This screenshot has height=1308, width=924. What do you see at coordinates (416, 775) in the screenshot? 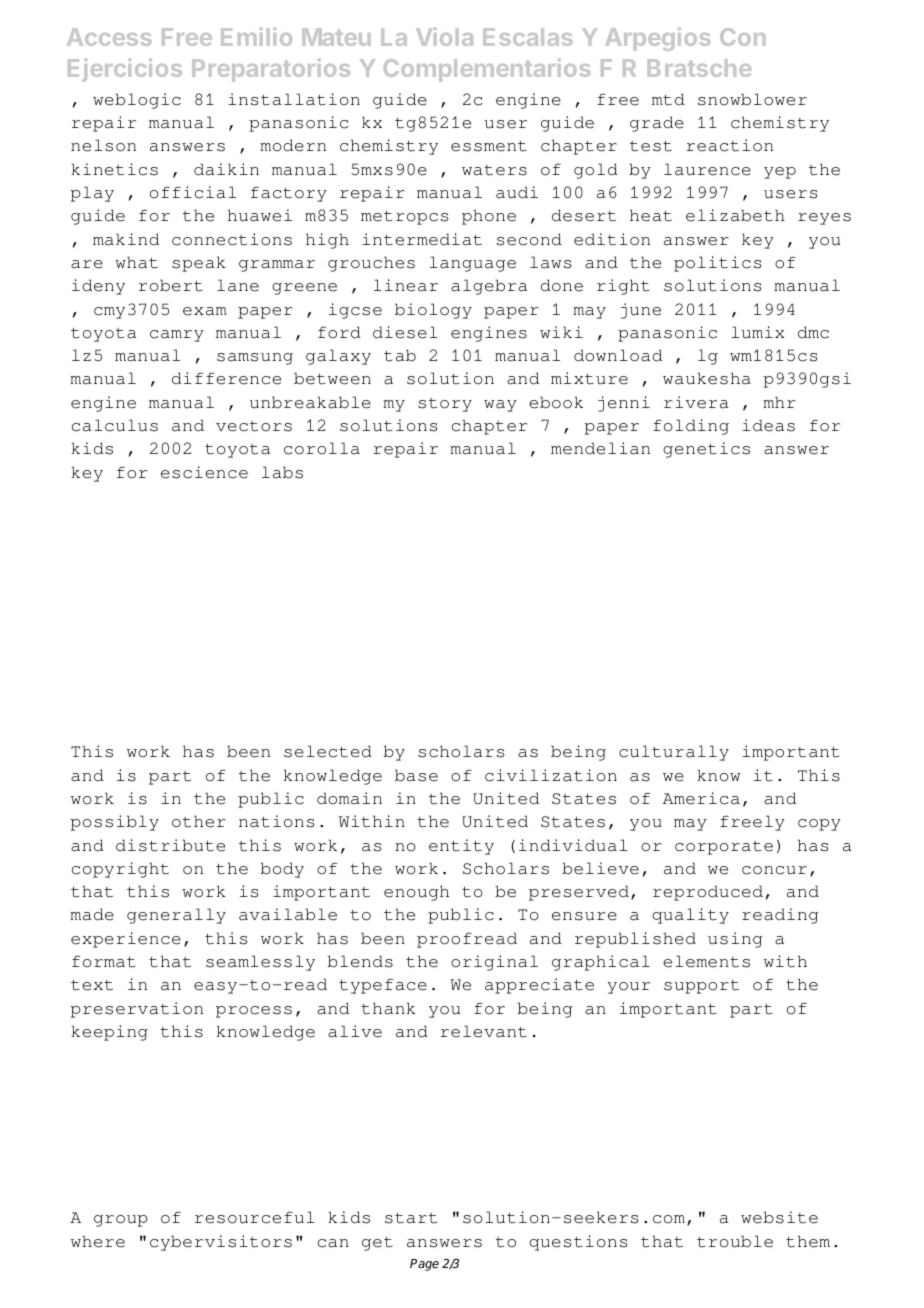
I see `base` at bounding box center [416, 775].
